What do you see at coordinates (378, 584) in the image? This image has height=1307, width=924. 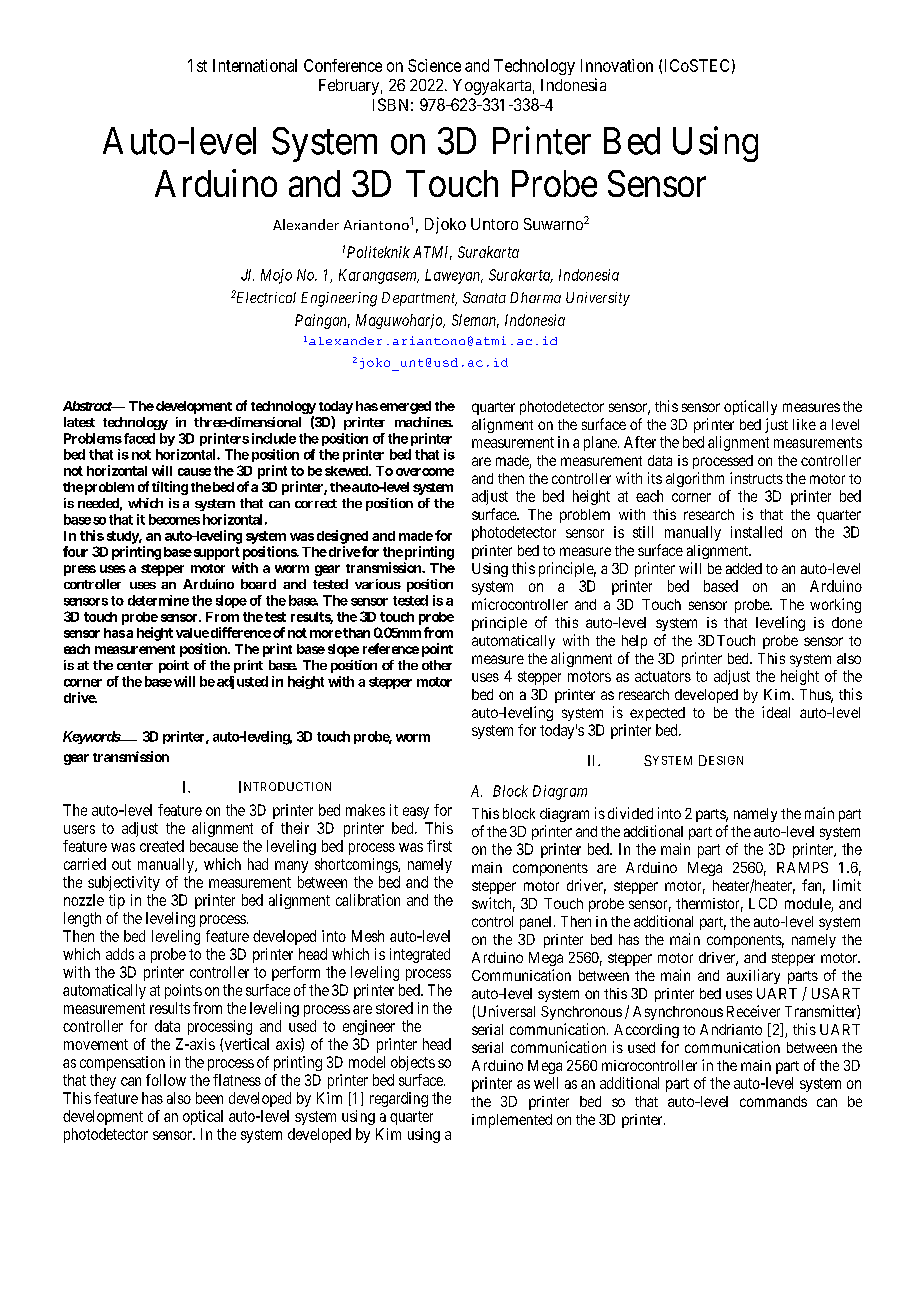 I see `various` at bounding box center [378, 584].
